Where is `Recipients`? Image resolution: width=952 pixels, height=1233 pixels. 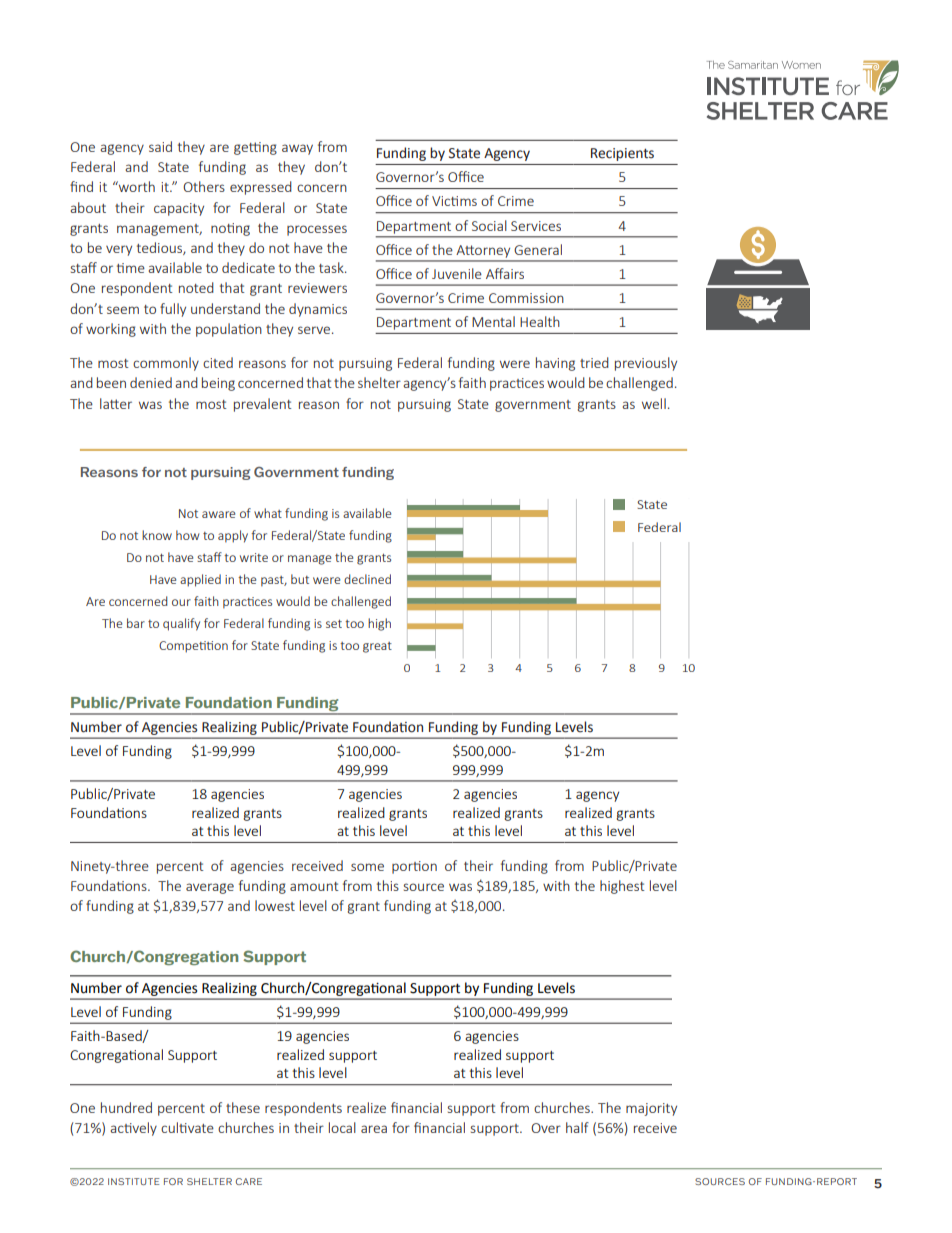 Recipients is located at coordinates (622, 154).
